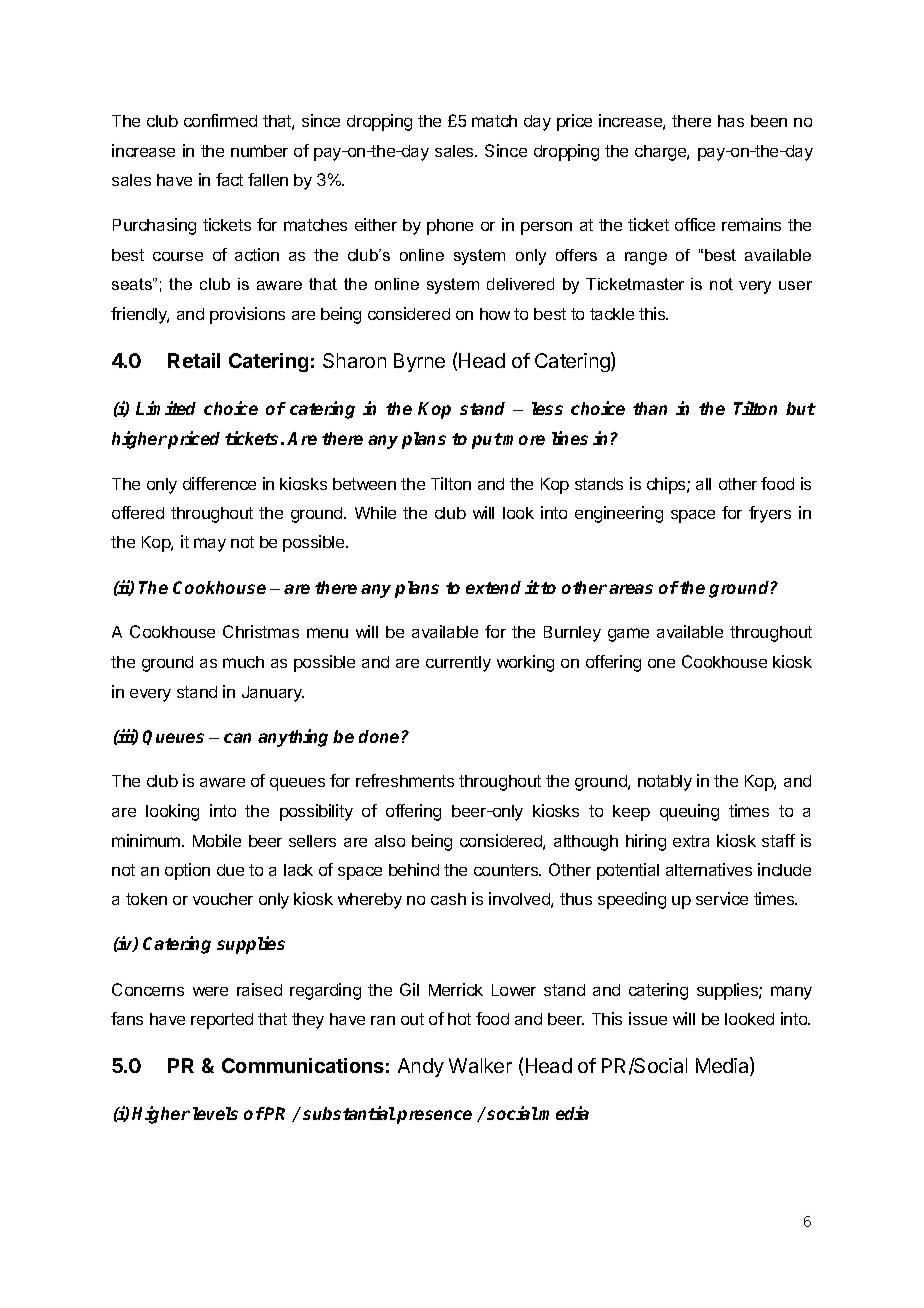 The image size is (924, 1308). I want to click on may, so click(210, 545).
